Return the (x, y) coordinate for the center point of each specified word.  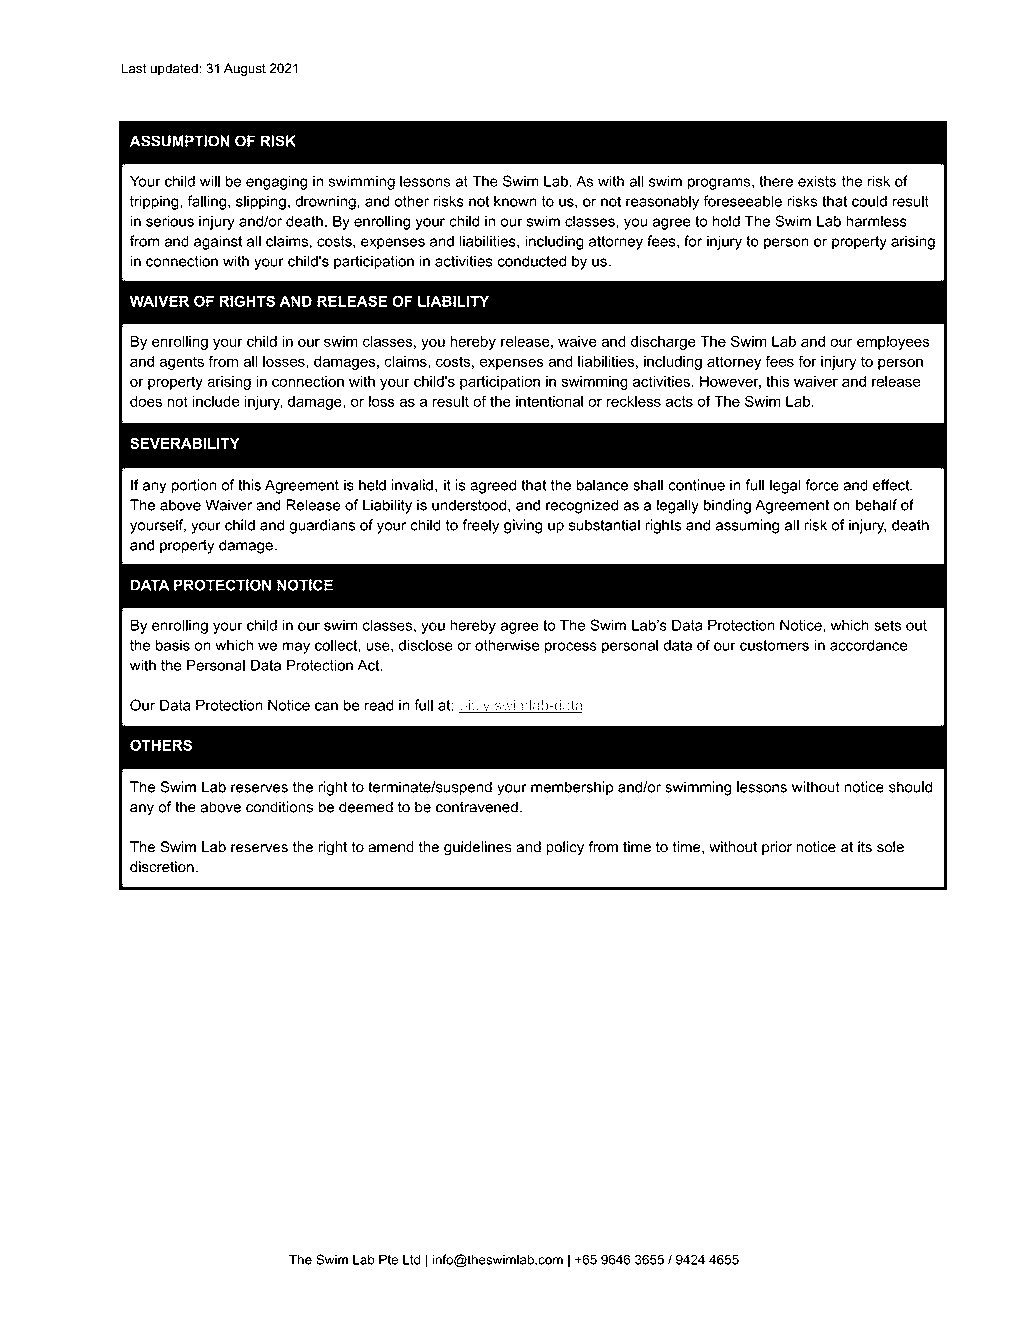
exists (817, 181)
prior (777, 848)
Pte (388, 1259)
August (245, 69)
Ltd (411, 1259)
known (515, 201)
